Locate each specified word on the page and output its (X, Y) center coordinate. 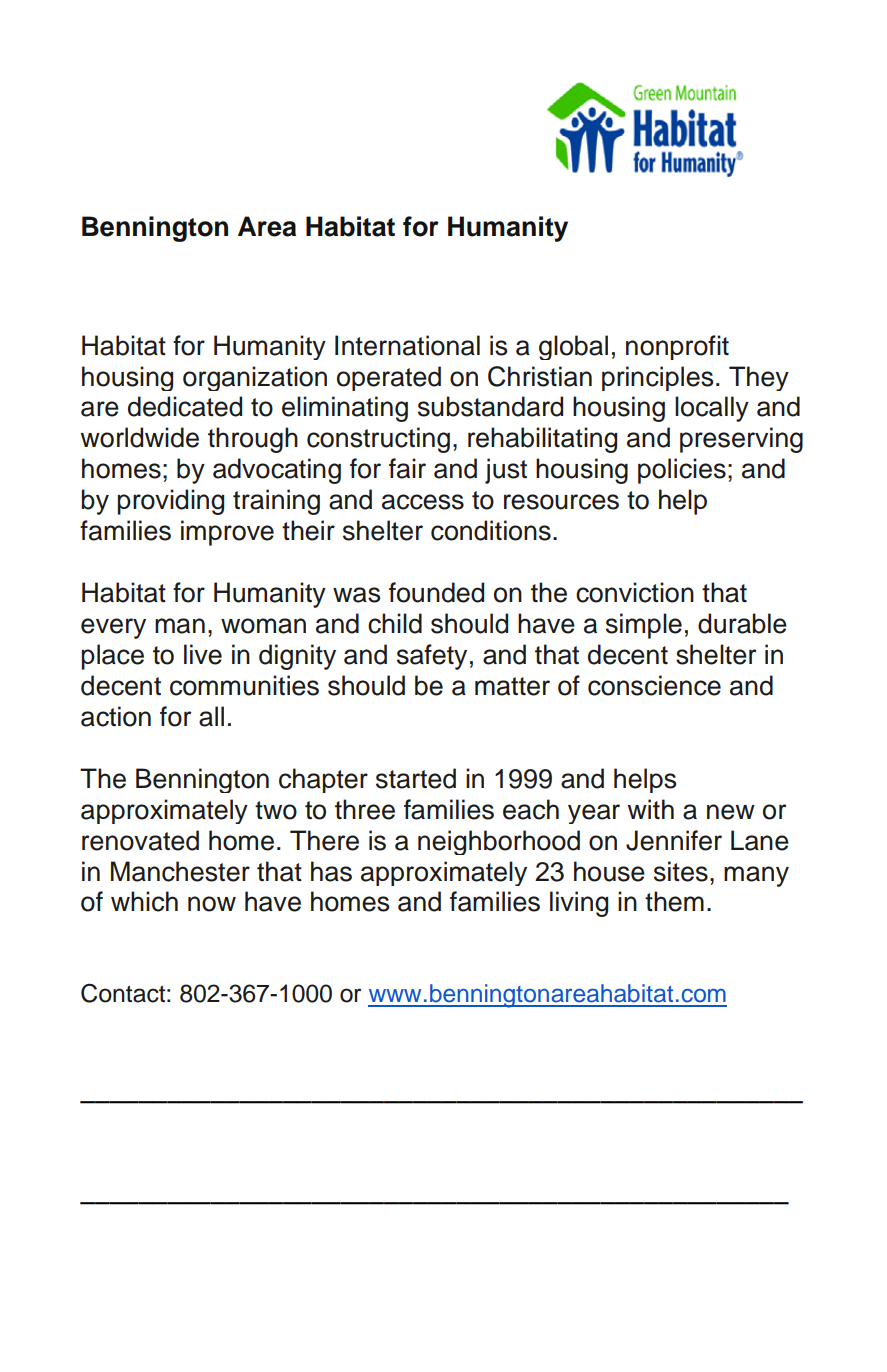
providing (170, 502)
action (116, 716)
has (331, 871)
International (407, 345)
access (423, 502)
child (395, 623)
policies (682, 471)
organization (255, 378)
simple (644, 626)
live (203, 654)
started (416, 778)
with (650, 809)
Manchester (180, 871)
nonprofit (677, 347)
